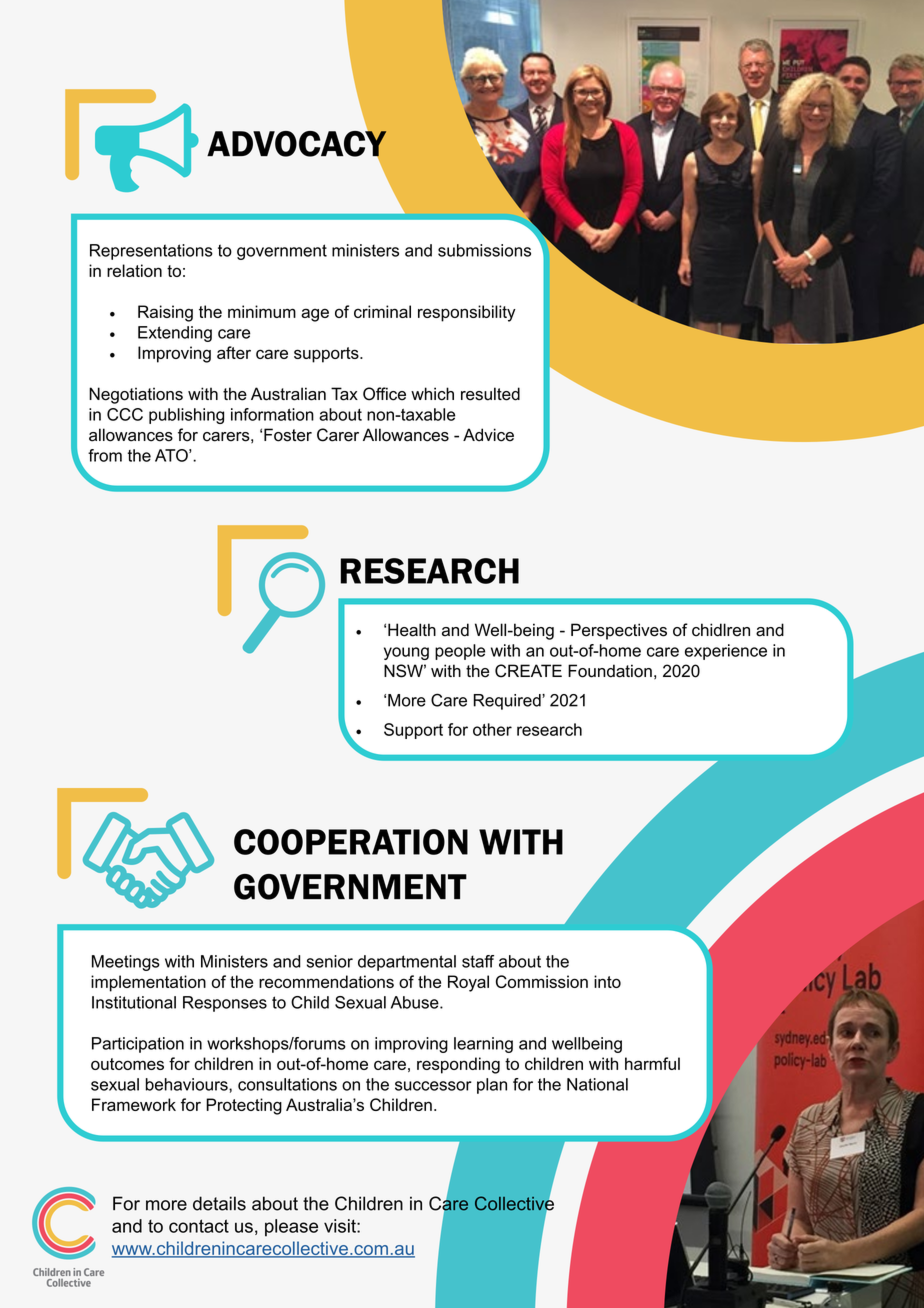 Image resolution: width=924 pixels, height=1308 pixels. What do you see at coordinates (610, 671) in the screenshot?
I see `Foundation` at bounding box center [610, 671].
